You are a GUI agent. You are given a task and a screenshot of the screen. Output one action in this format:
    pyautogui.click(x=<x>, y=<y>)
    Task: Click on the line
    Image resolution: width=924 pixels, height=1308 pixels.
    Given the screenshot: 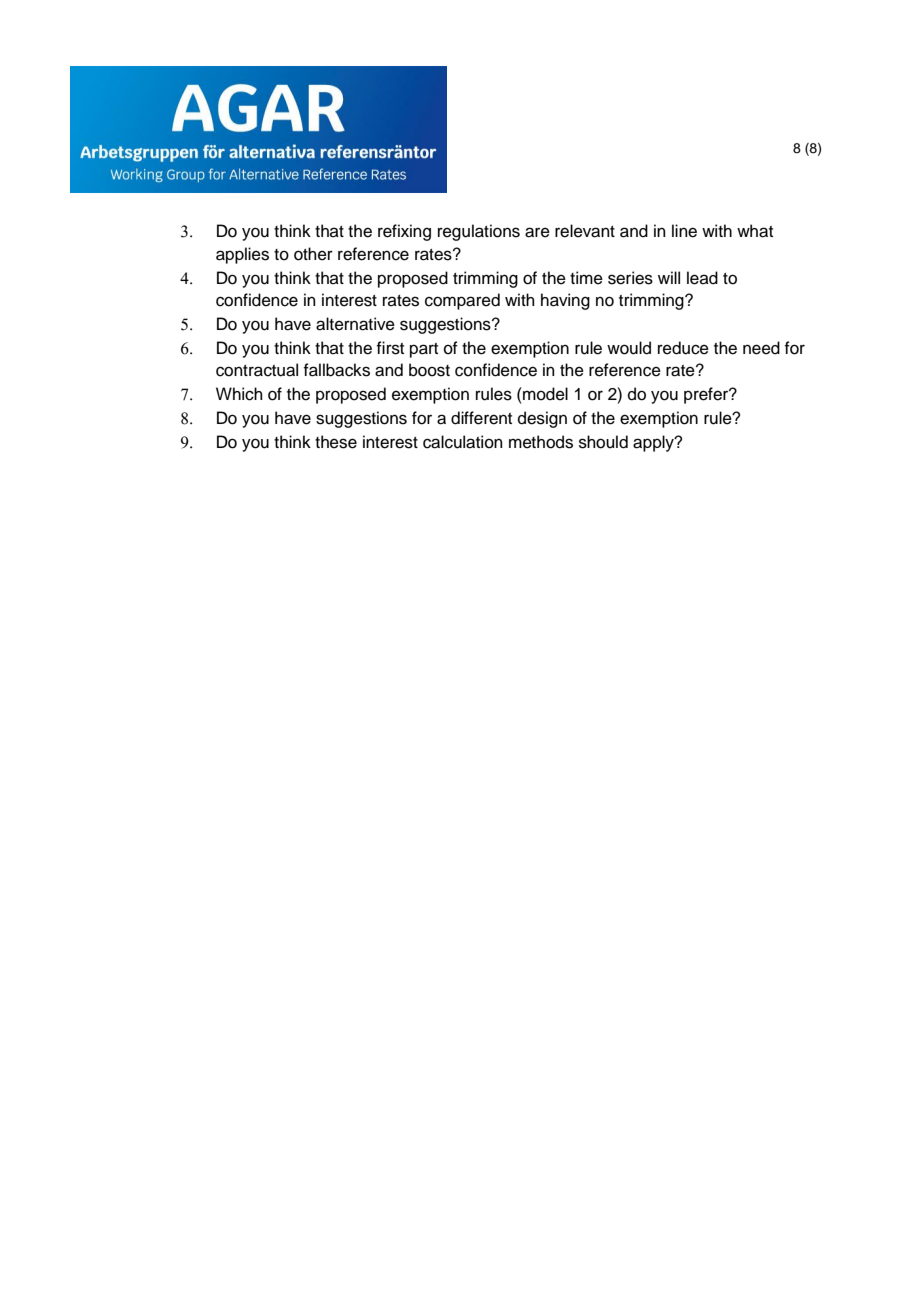 What is the action you would take?
    pyautogui.click(x=684, y=231)
